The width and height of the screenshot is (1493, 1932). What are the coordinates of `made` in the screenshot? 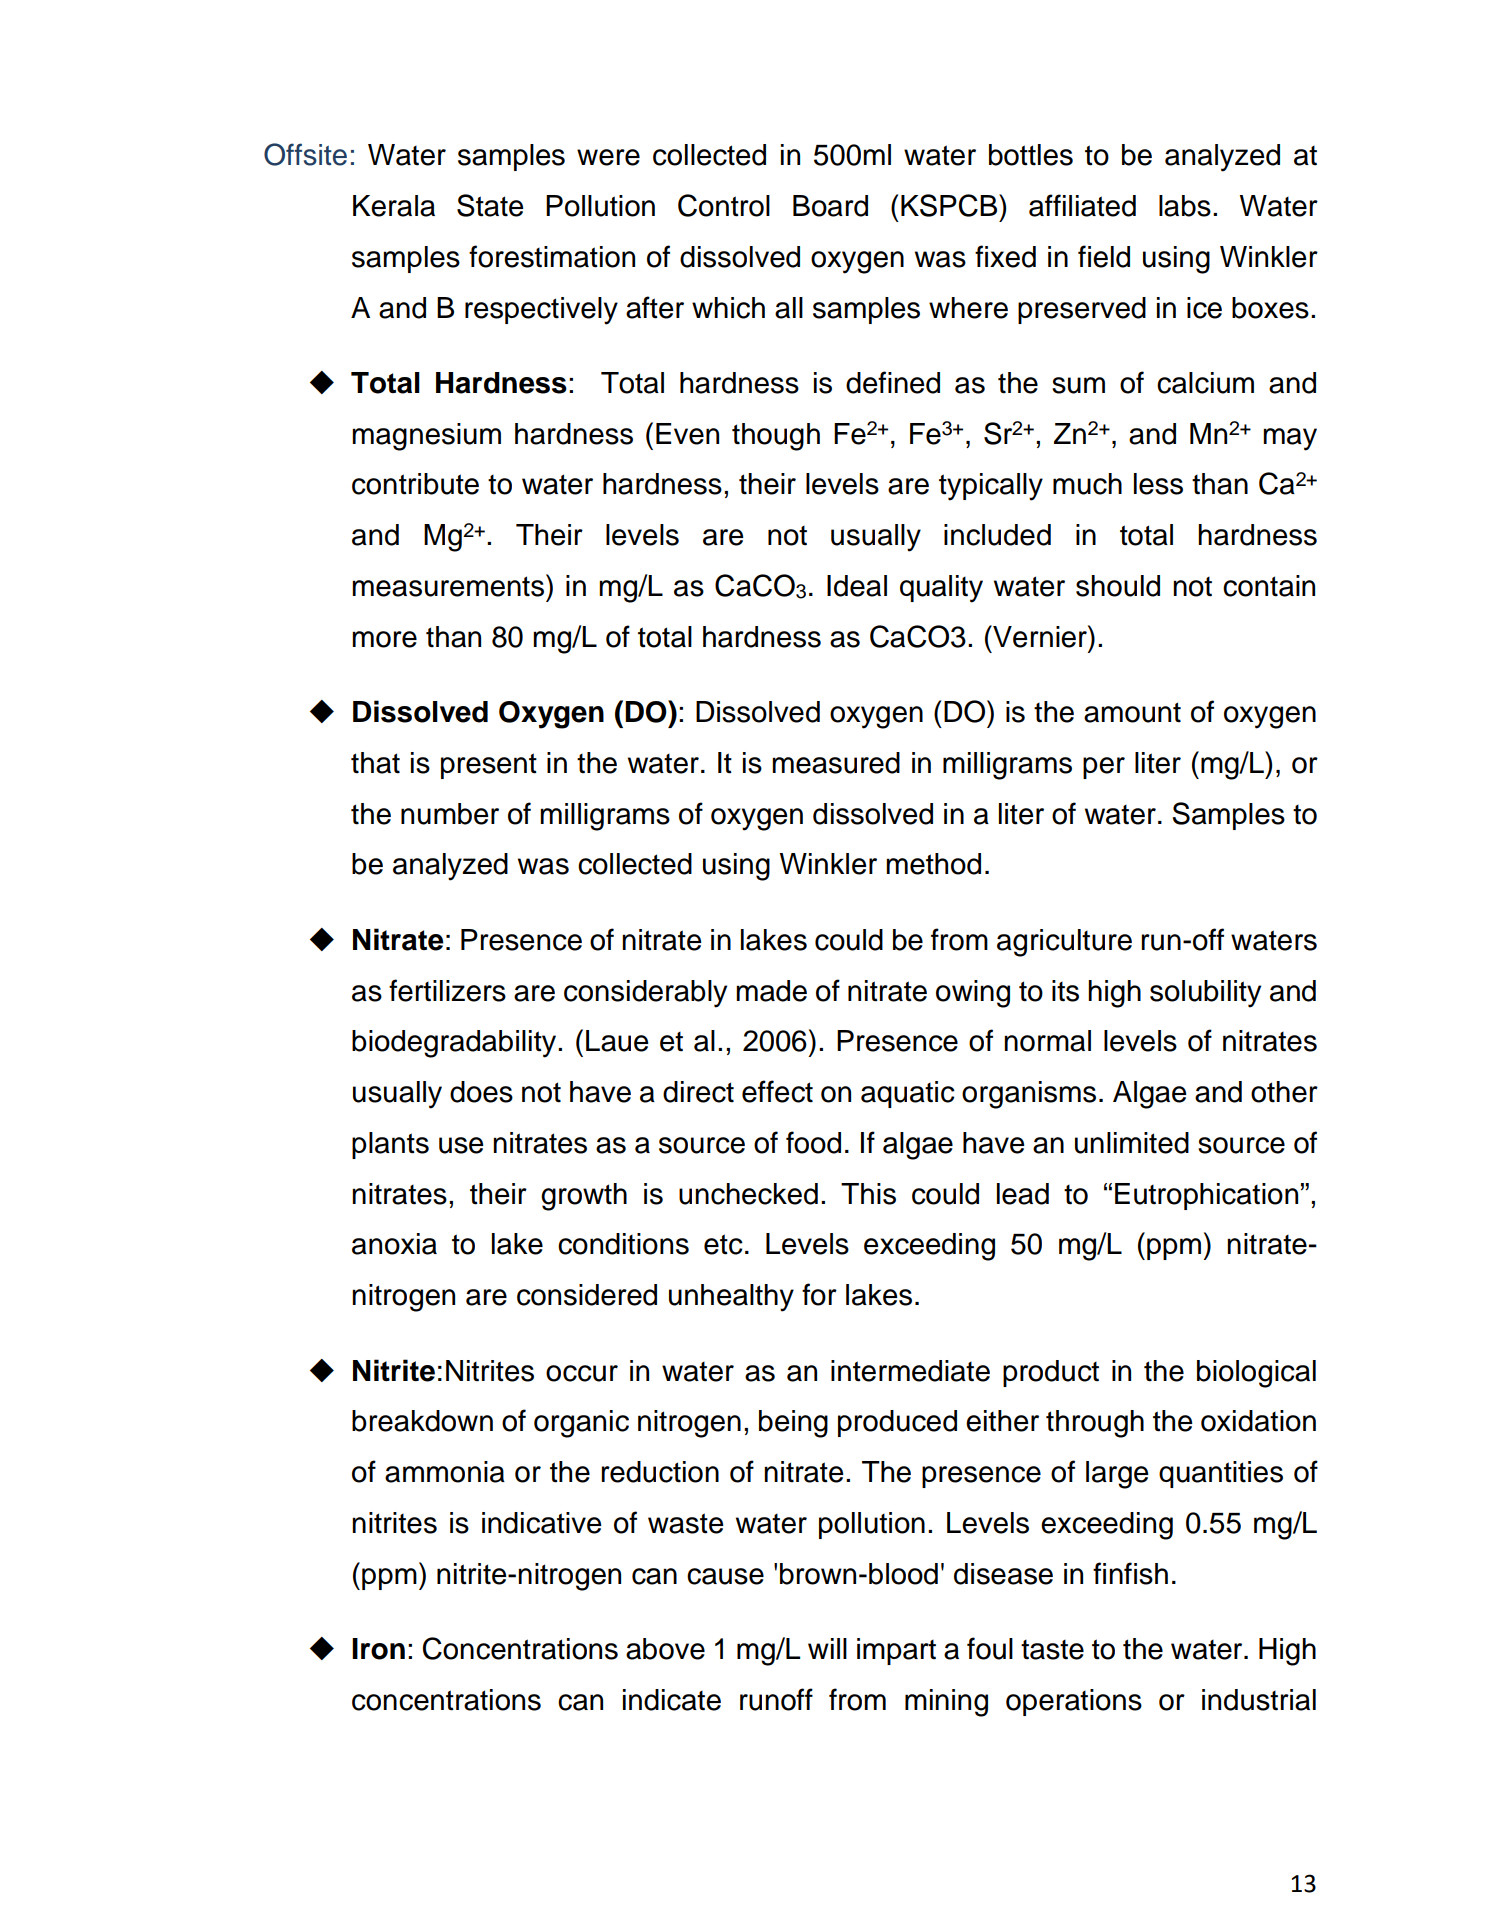 It's located at (771, 991).
